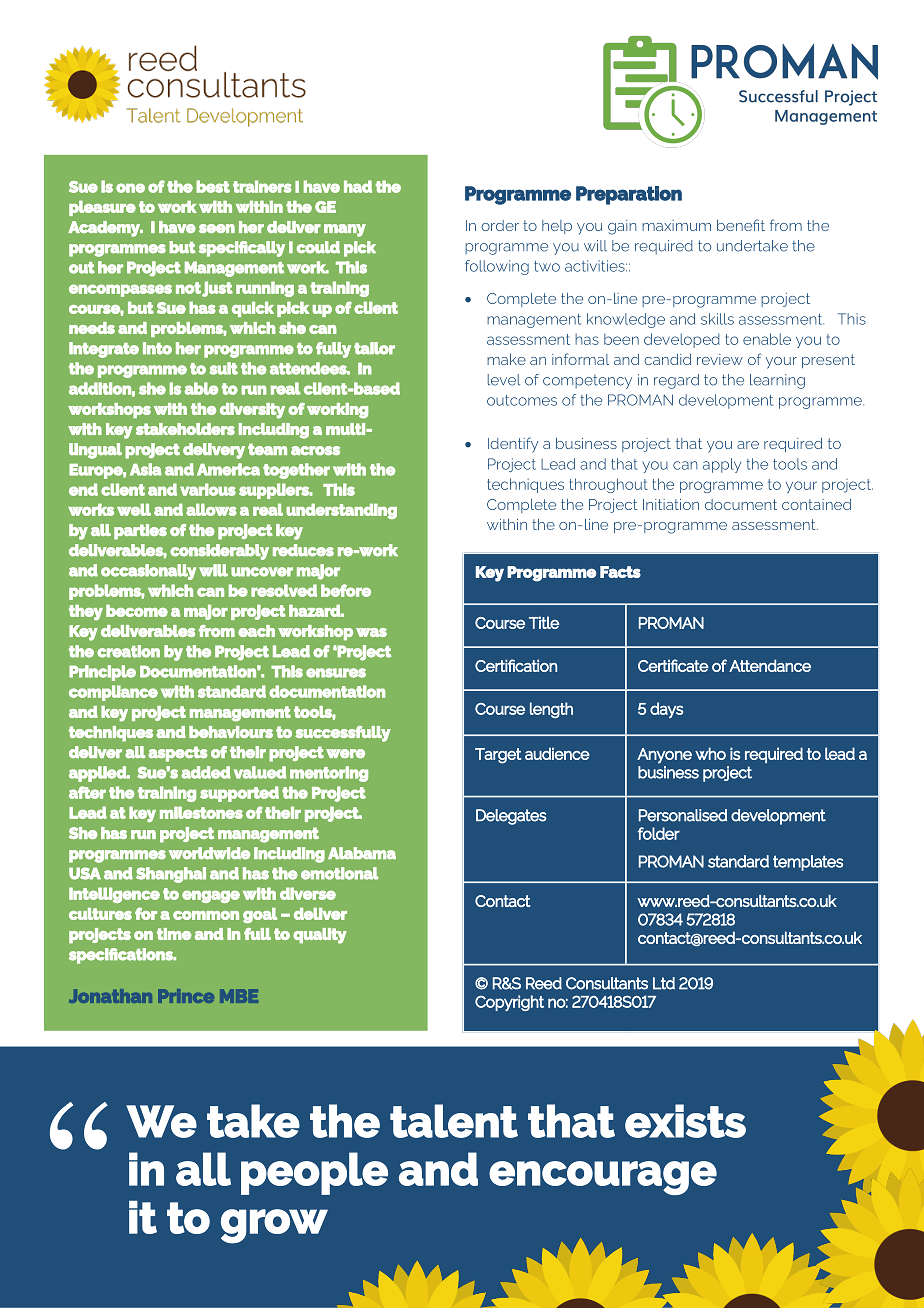  What do you see at coordinates (808, 863) in the screenshot?
I see `templates` at bounding box center [808, 863].
